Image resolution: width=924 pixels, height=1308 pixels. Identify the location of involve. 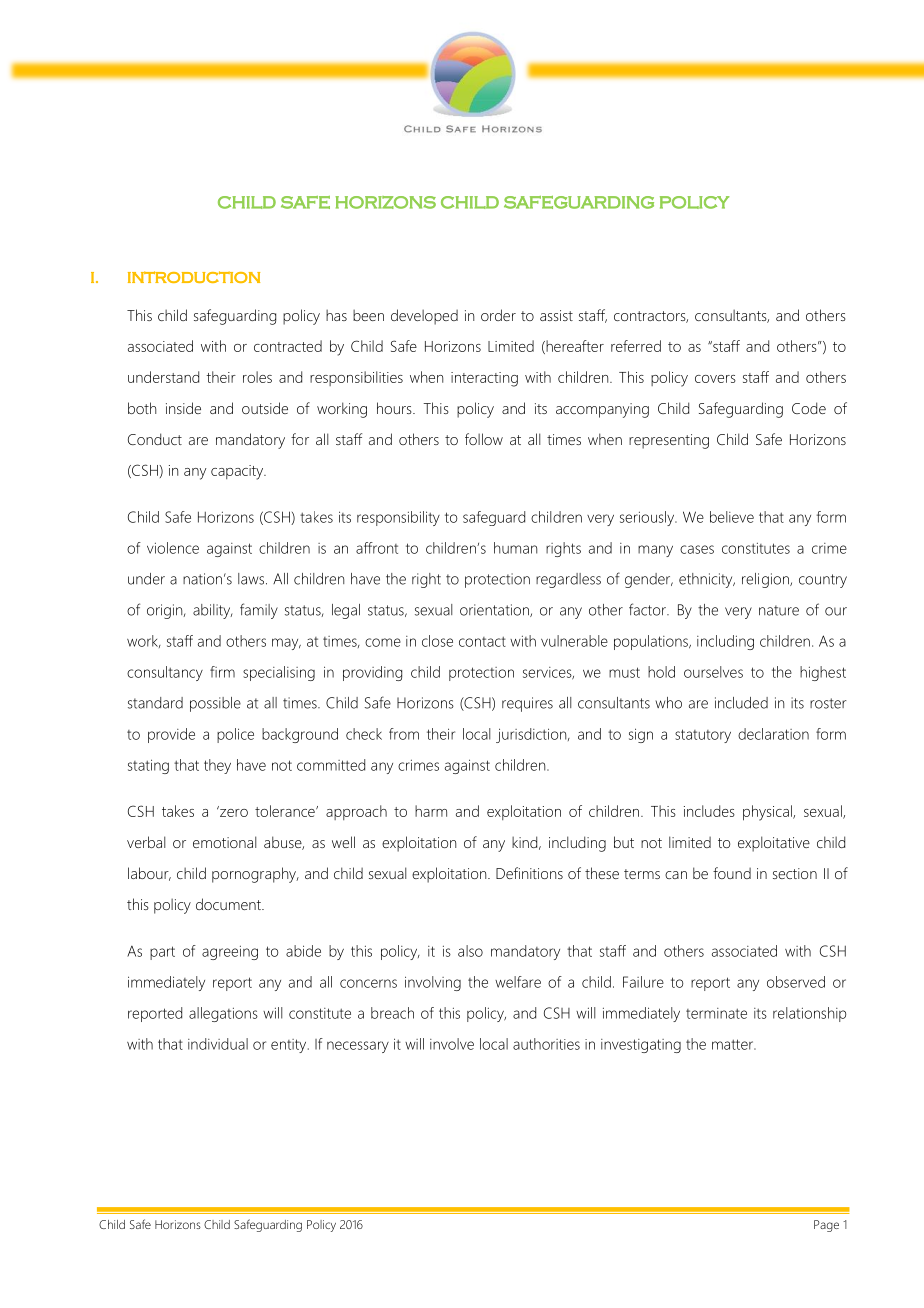
(452, 1044).
